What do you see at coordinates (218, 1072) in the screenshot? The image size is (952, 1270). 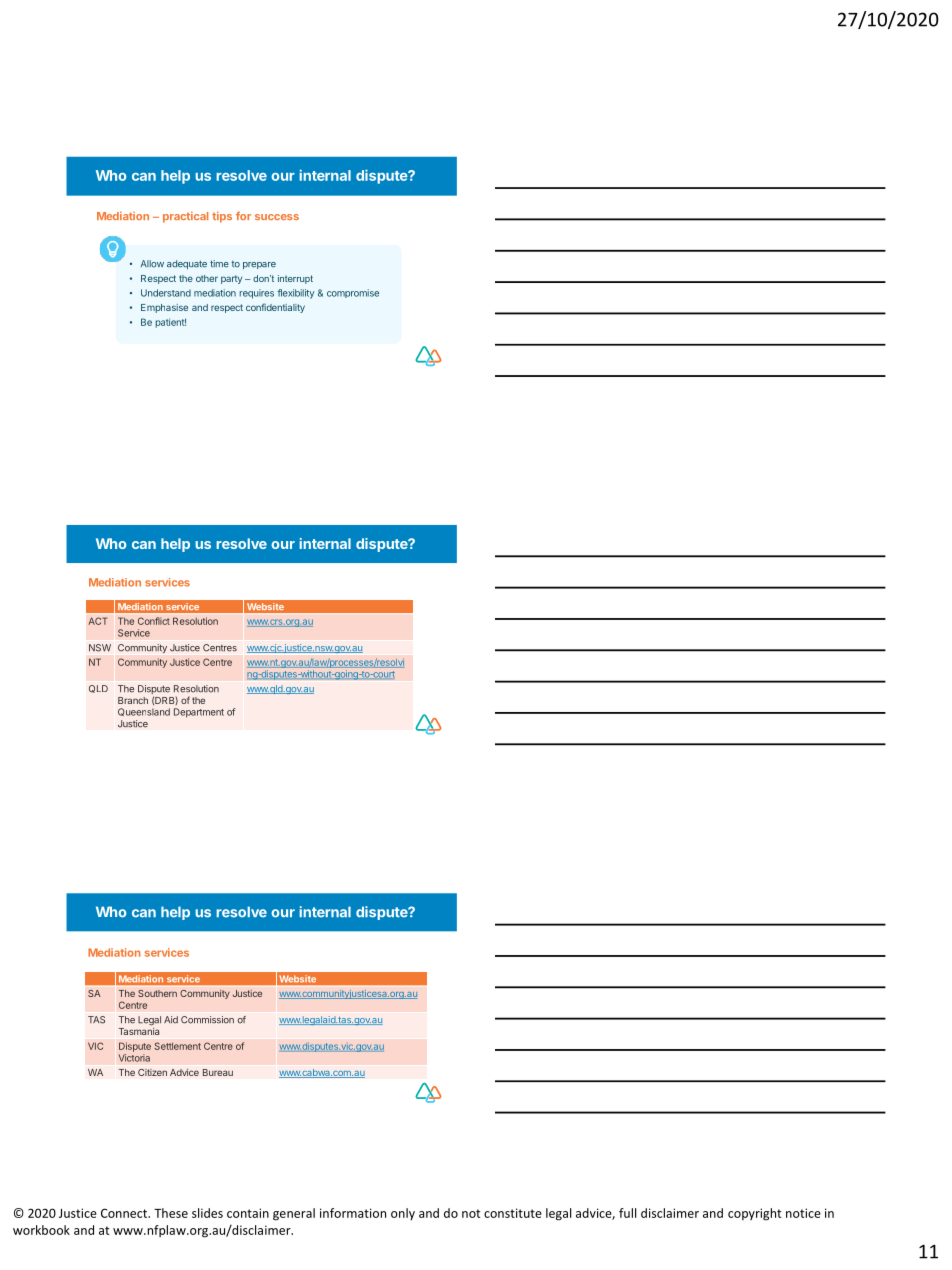 I see `Bureau` at bounding box center [218, 1072].
